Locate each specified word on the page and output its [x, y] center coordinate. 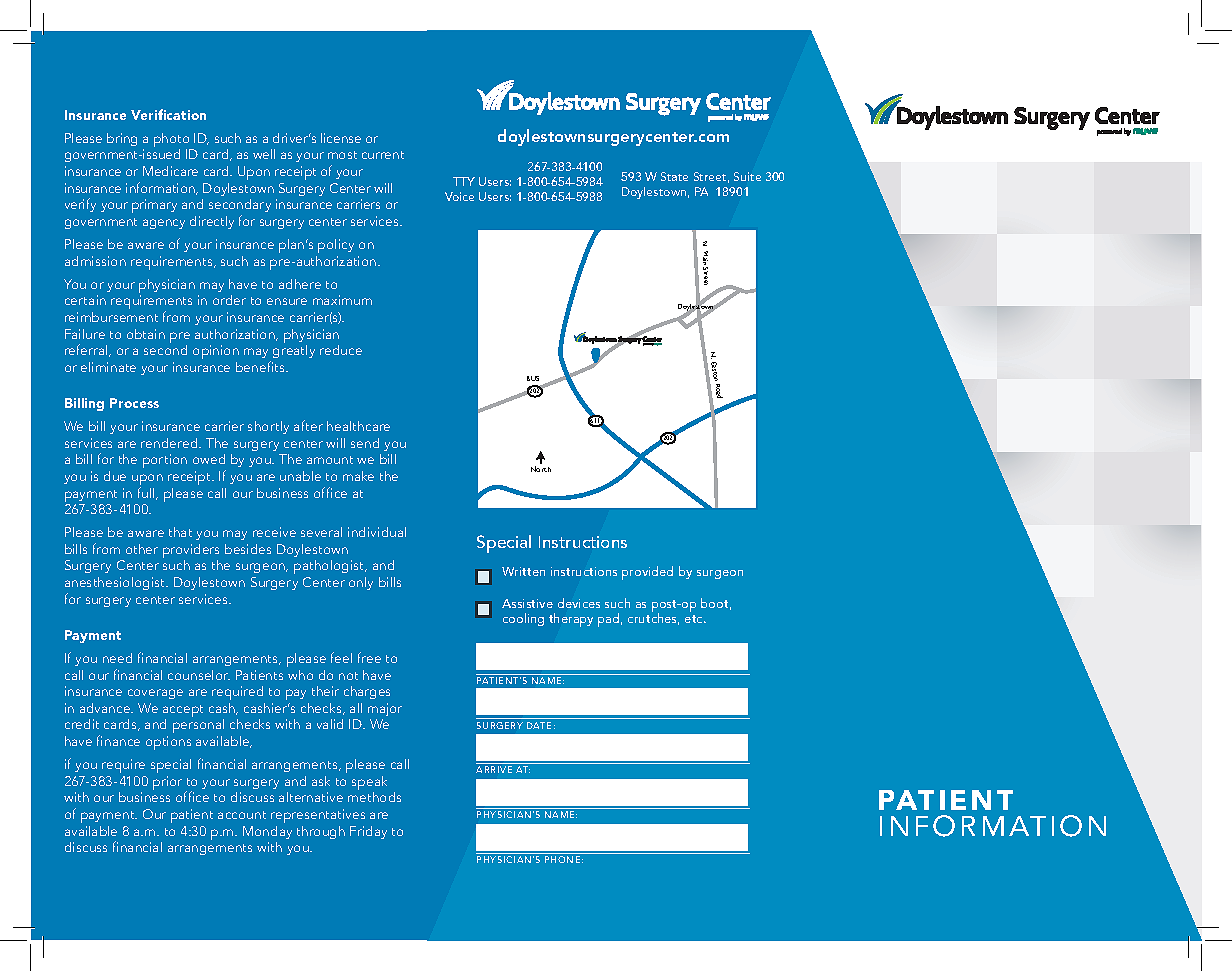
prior [167, 783]
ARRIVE [494, 769]
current [383, 155]
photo [173, 141]
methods [374, 797]
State [674, 176]
